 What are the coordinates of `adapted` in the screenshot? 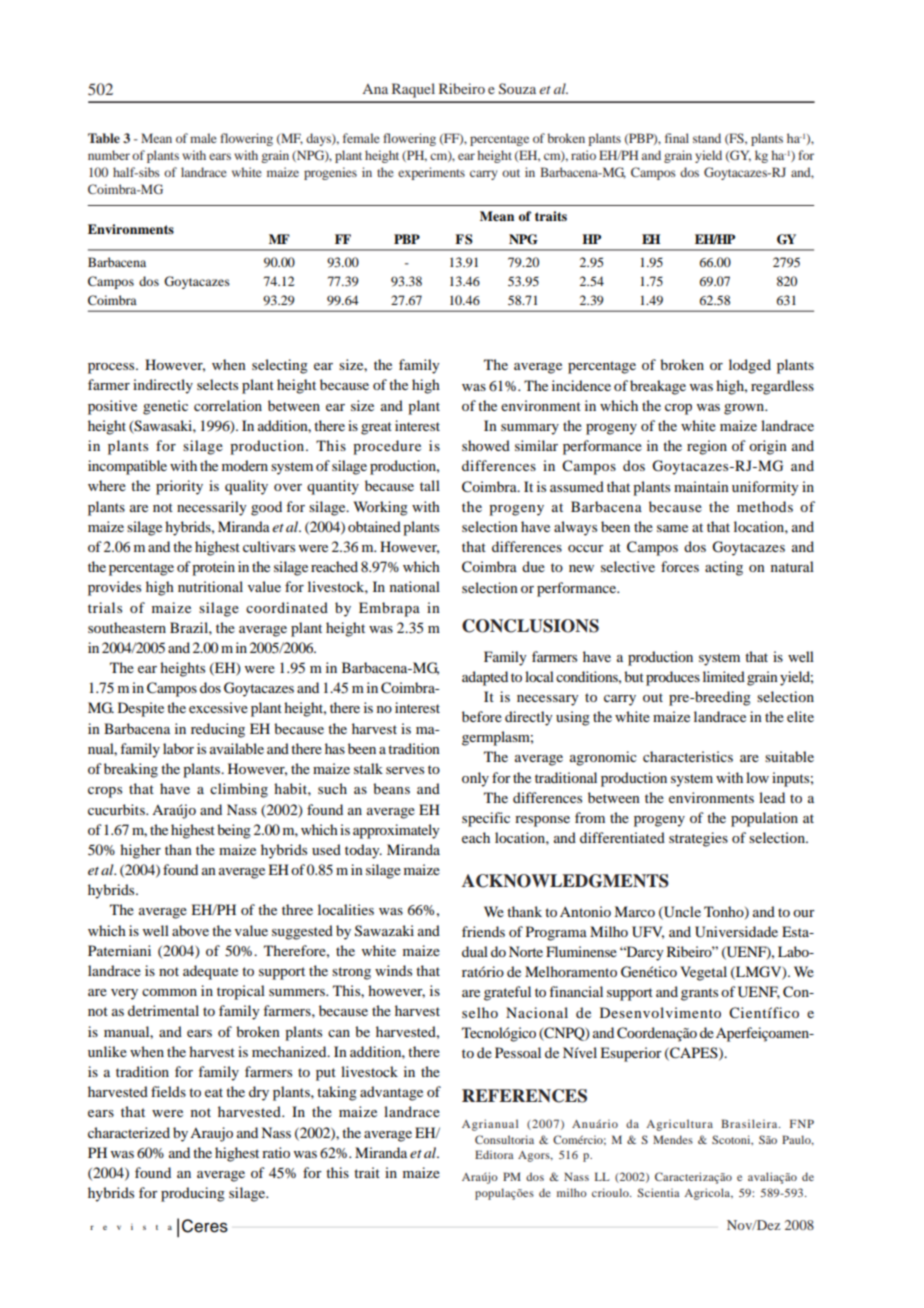 It's located at (485, 678).
